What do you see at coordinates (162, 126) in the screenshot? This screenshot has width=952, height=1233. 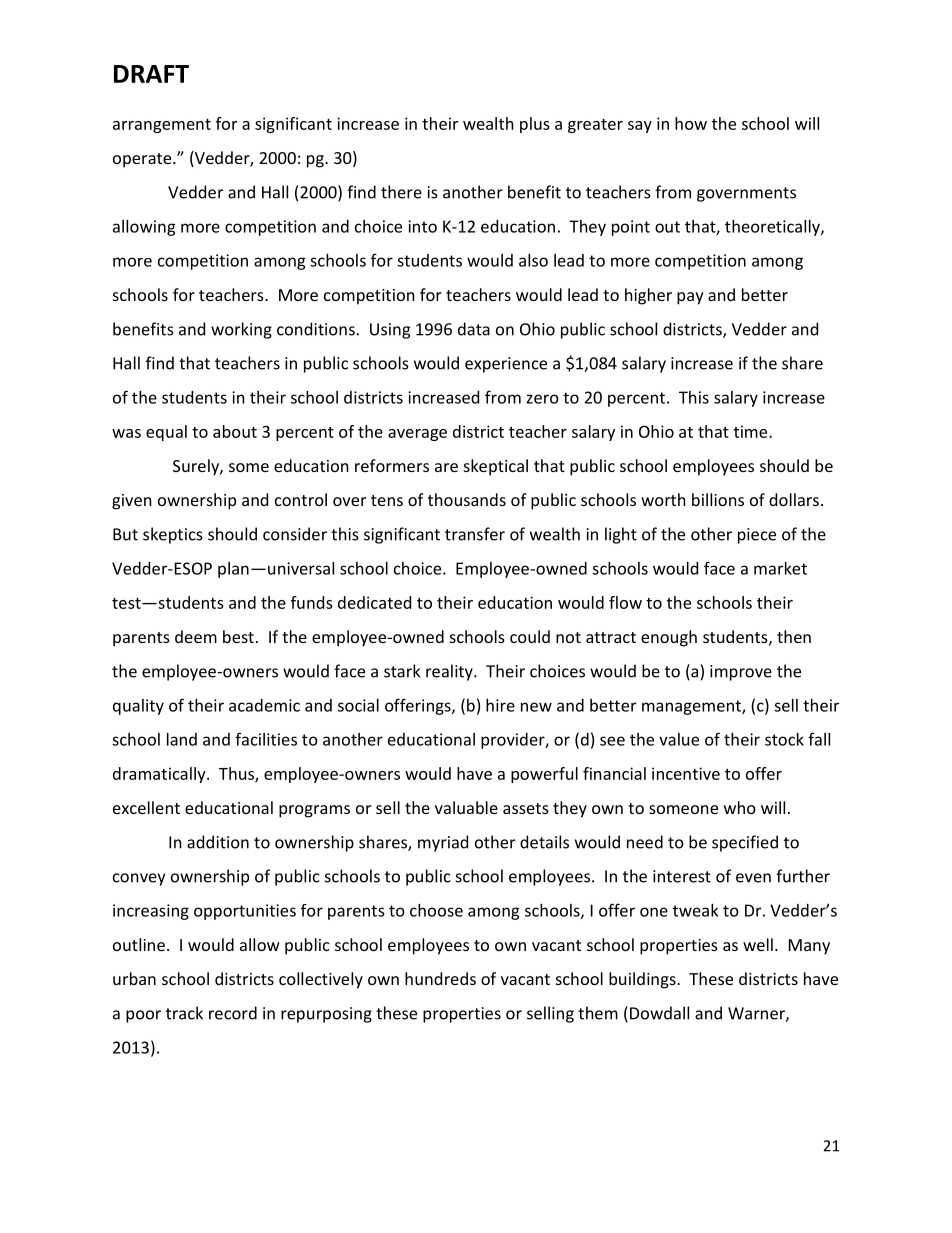 I see `arrangement` at bounding box center [162, 126].
